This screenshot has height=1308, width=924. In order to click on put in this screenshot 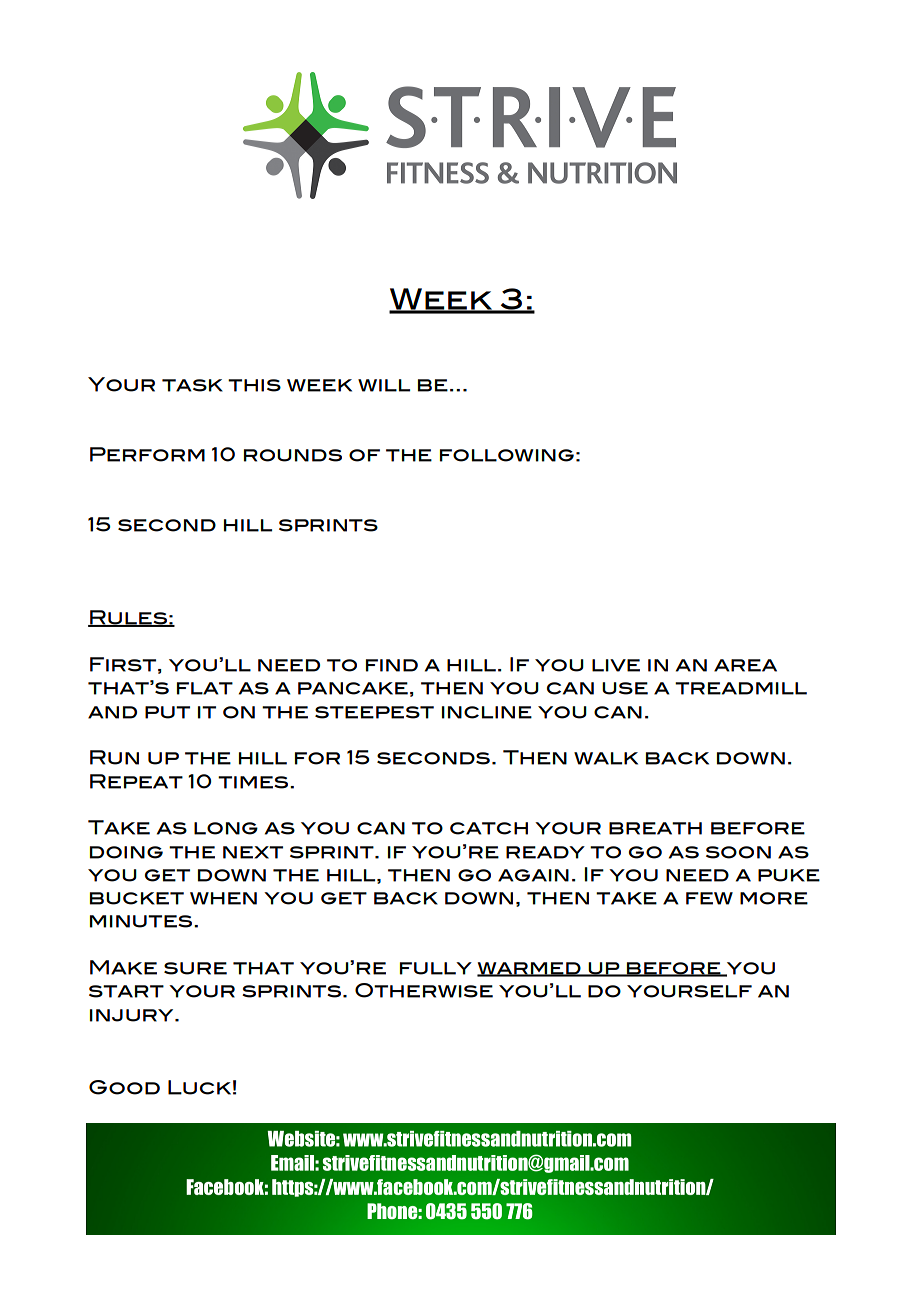, I will do `click(167, 712)`.
